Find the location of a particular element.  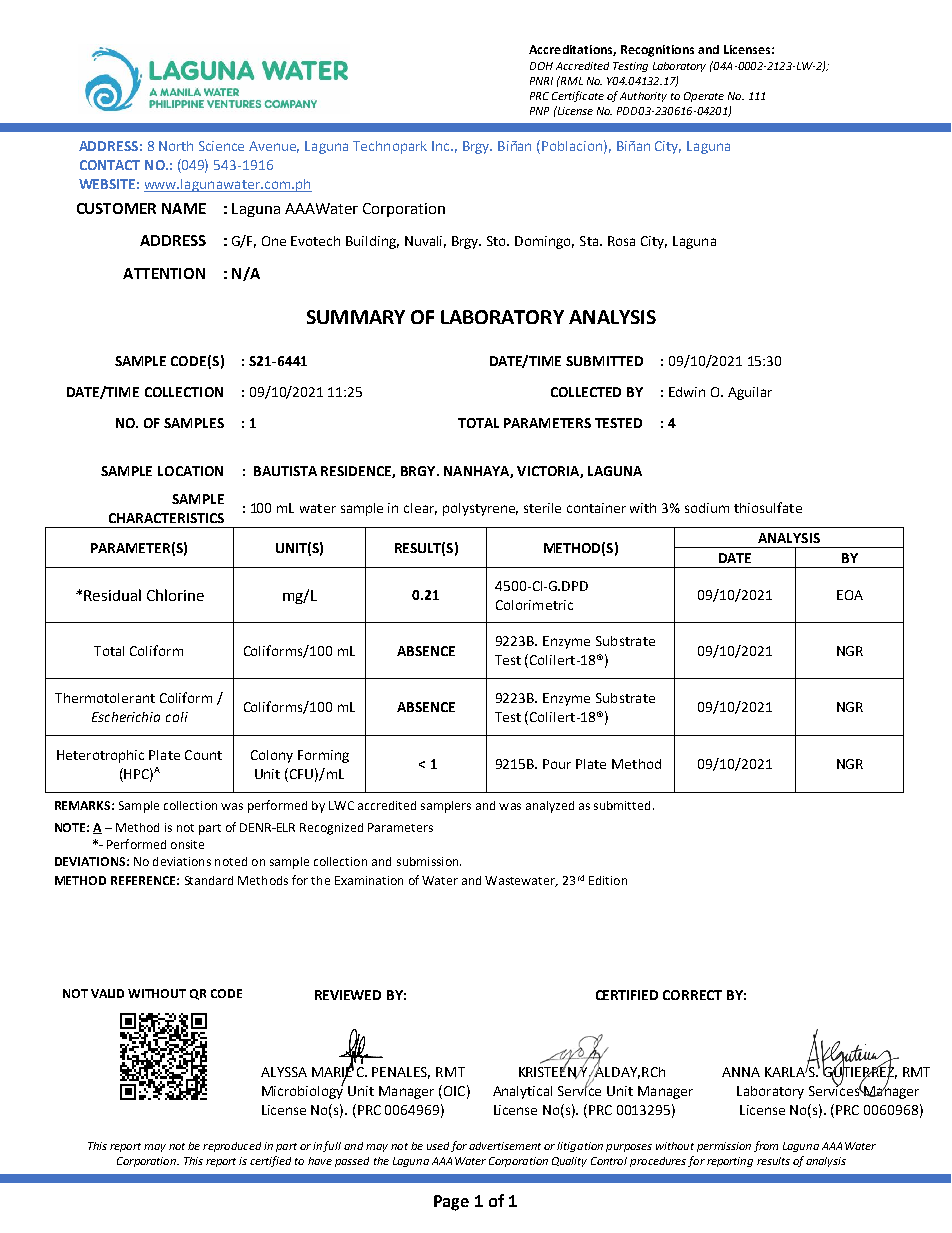

reproduced is located at coordinates (232, 1147).
